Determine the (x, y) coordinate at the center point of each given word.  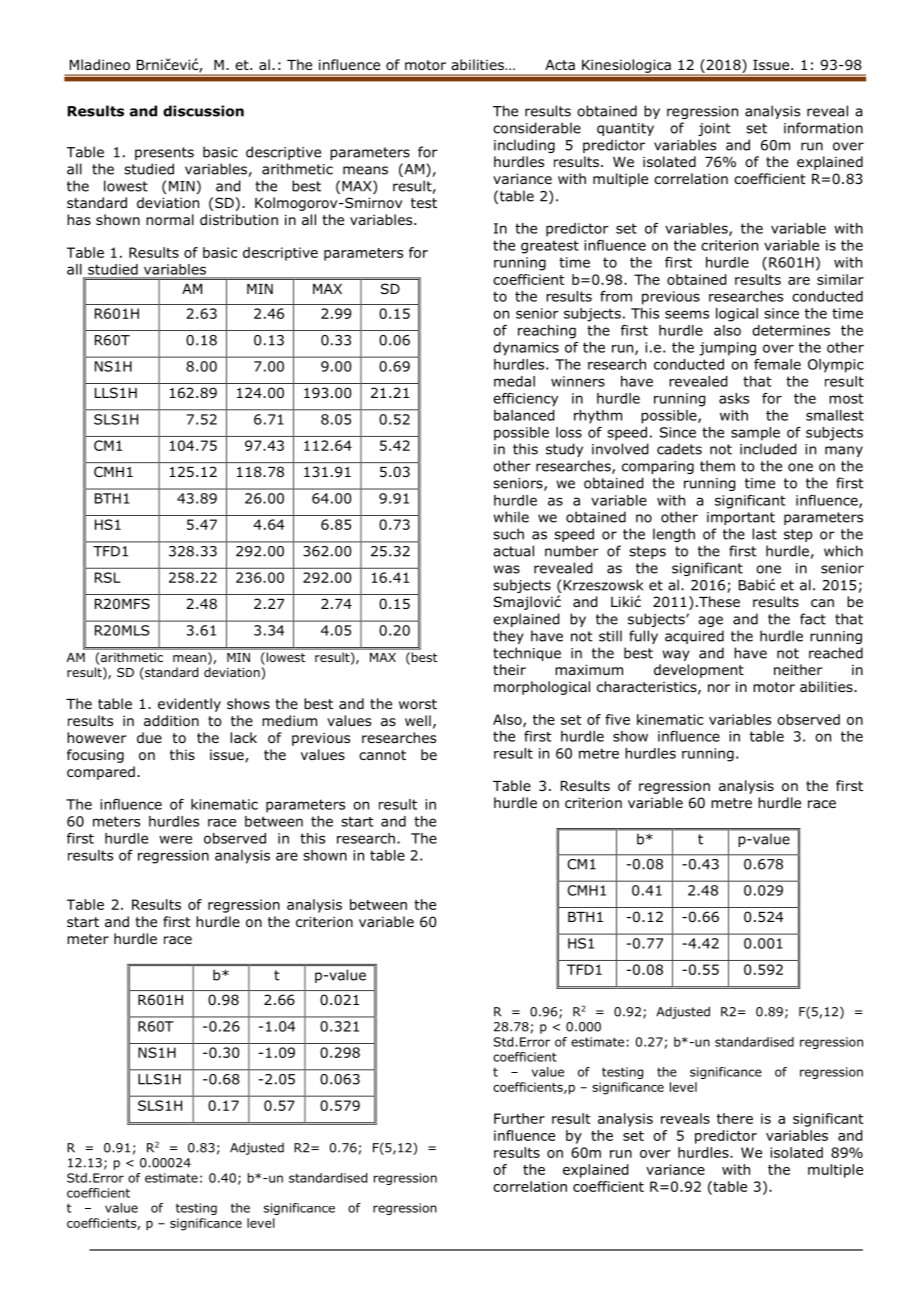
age (710, 621)
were (175, 839)
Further (519, 1118)
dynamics (526, 349)
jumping (727, 349)
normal (170, 220)
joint (714, 129)
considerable (537, 128)
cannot (382, 755)
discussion (203, 111)
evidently (189, 705)
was (506, 569)
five (617, 719)
